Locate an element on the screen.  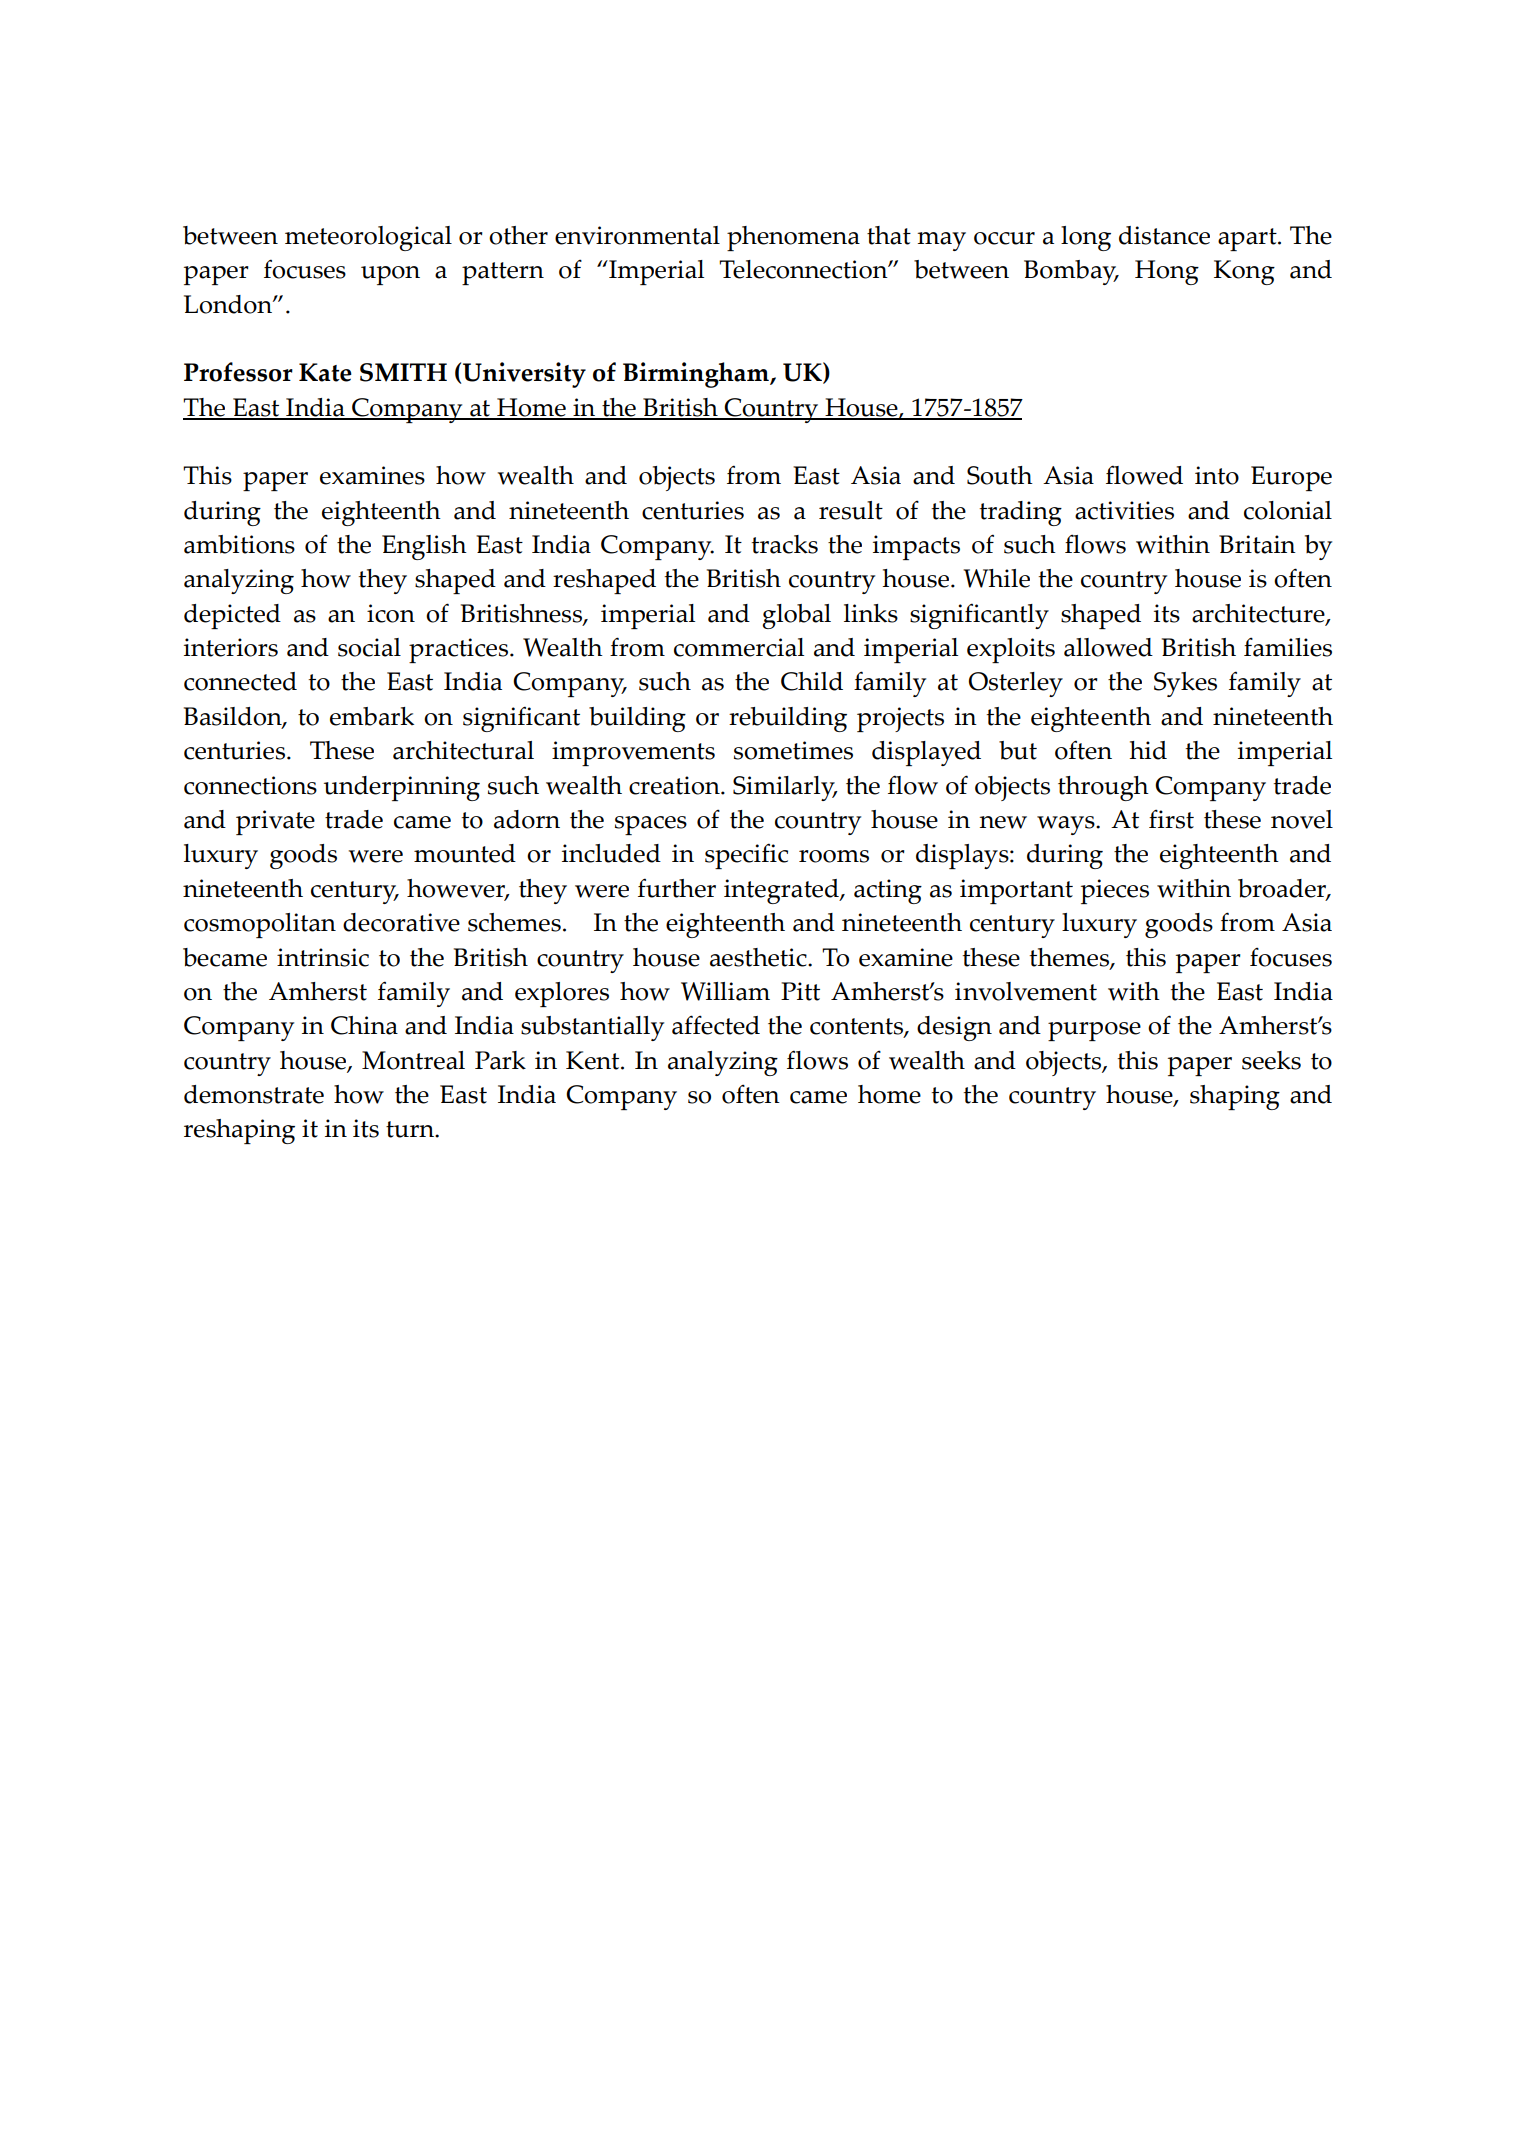
phenomena is located at coordinates (793, 238).
